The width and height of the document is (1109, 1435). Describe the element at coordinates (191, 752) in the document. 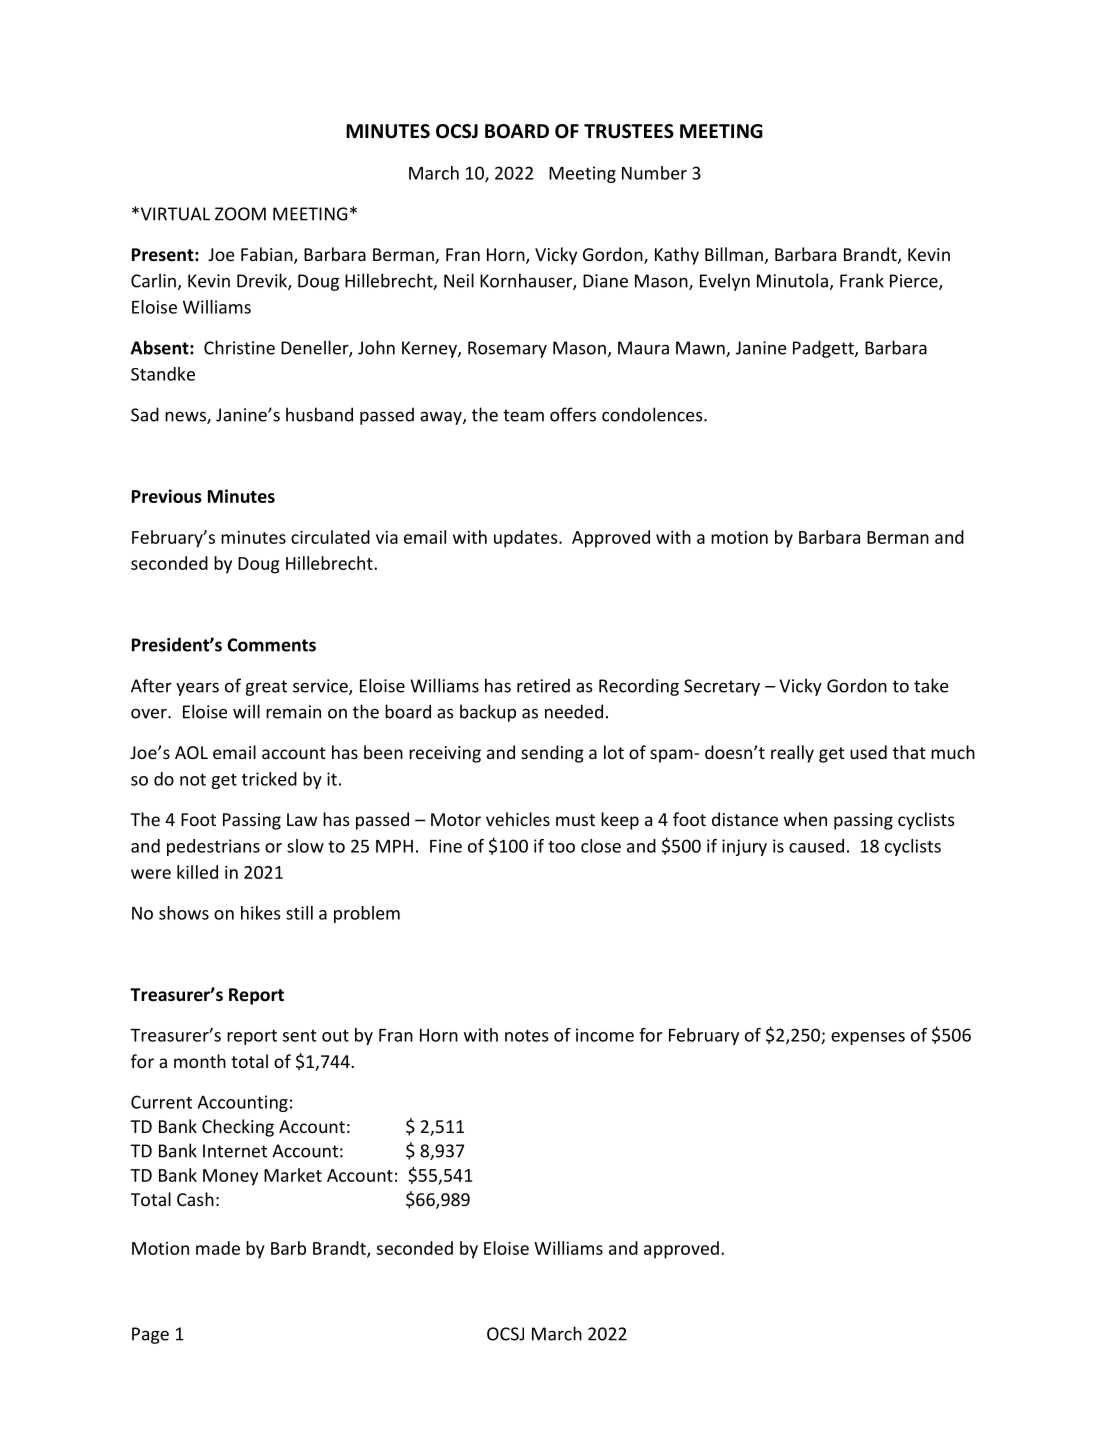

I see `AOL` at that location.
